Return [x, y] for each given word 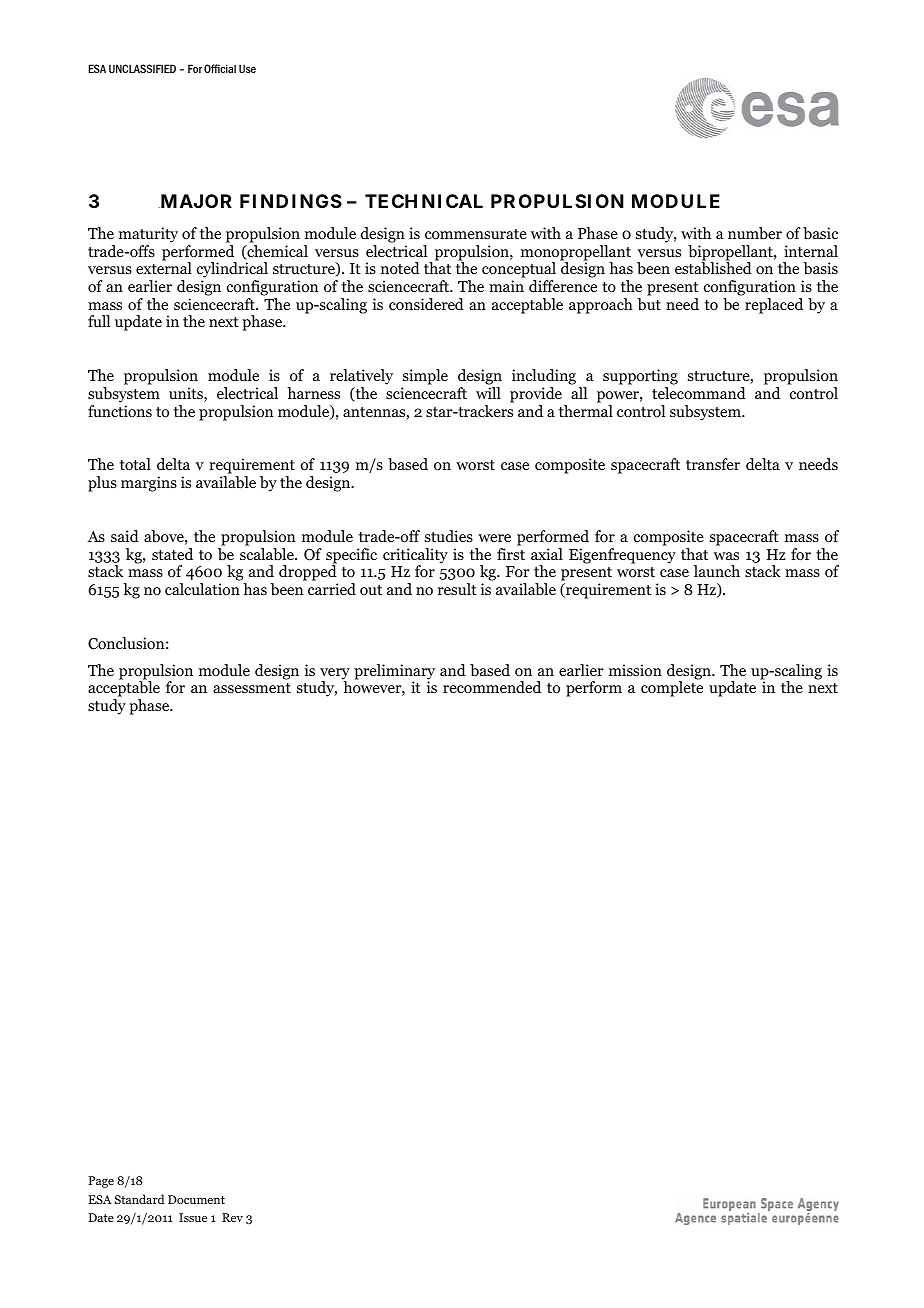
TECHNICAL [424, 201]
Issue [193, 1217]
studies [449, 536]
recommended [492, 687]
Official [220, 68]
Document [196, 1199]
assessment [252, 688]
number [755, 233]
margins [149, 484]
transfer [713, 464]
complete [672, 689]
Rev [232, 1217]
